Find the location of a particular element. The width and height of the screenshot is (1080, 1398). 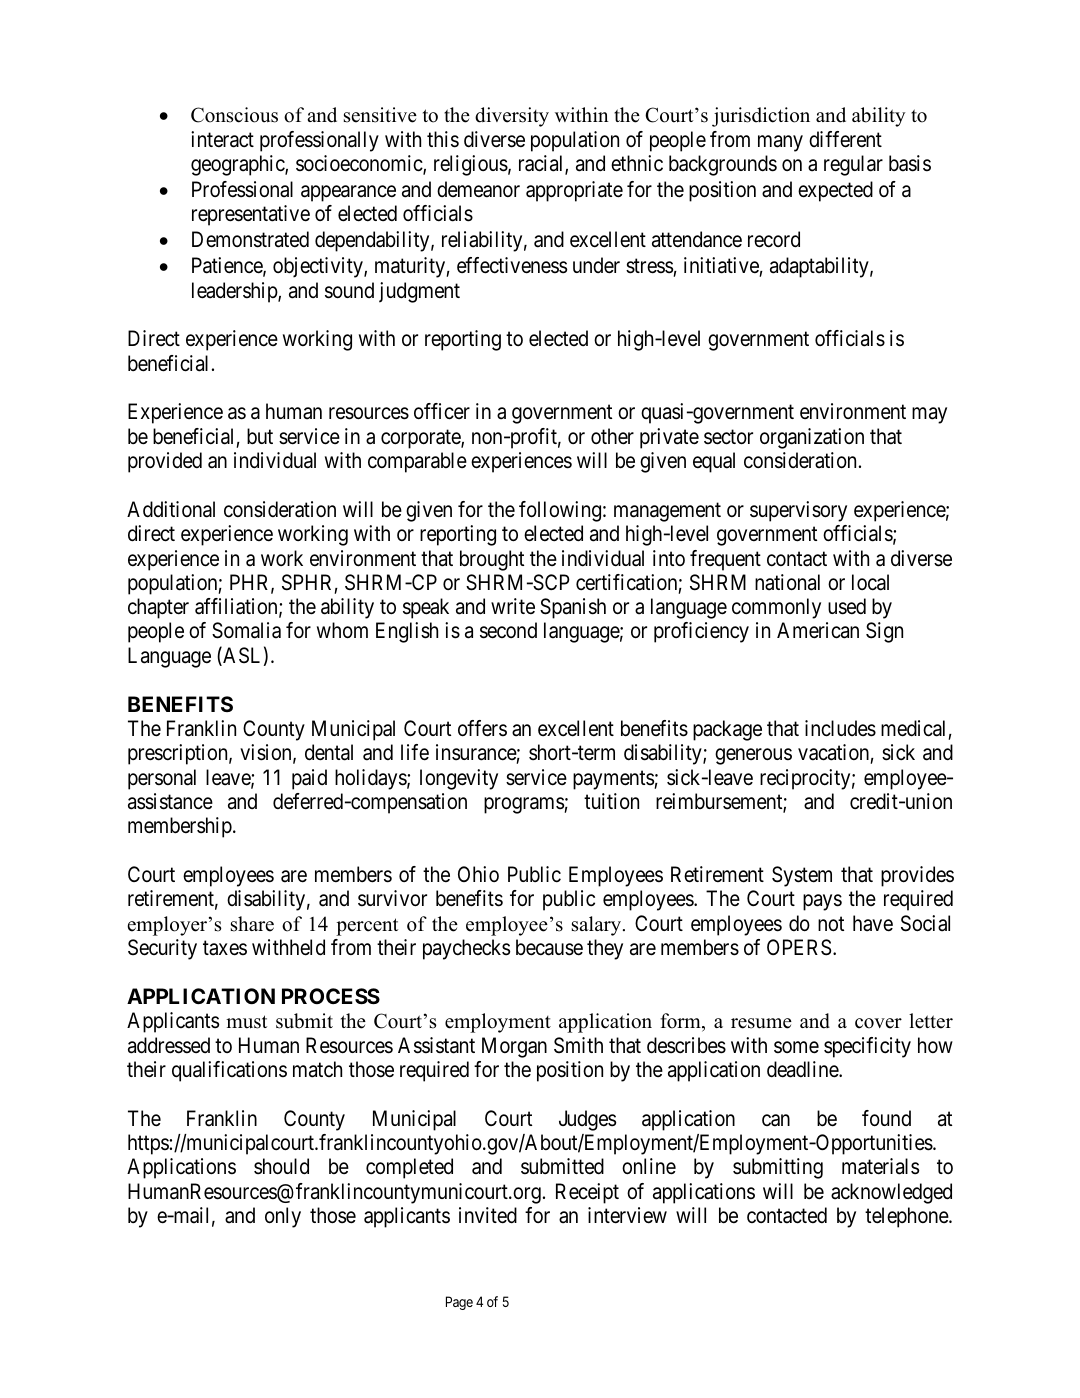

paid is located at coordinates (309, 779).
